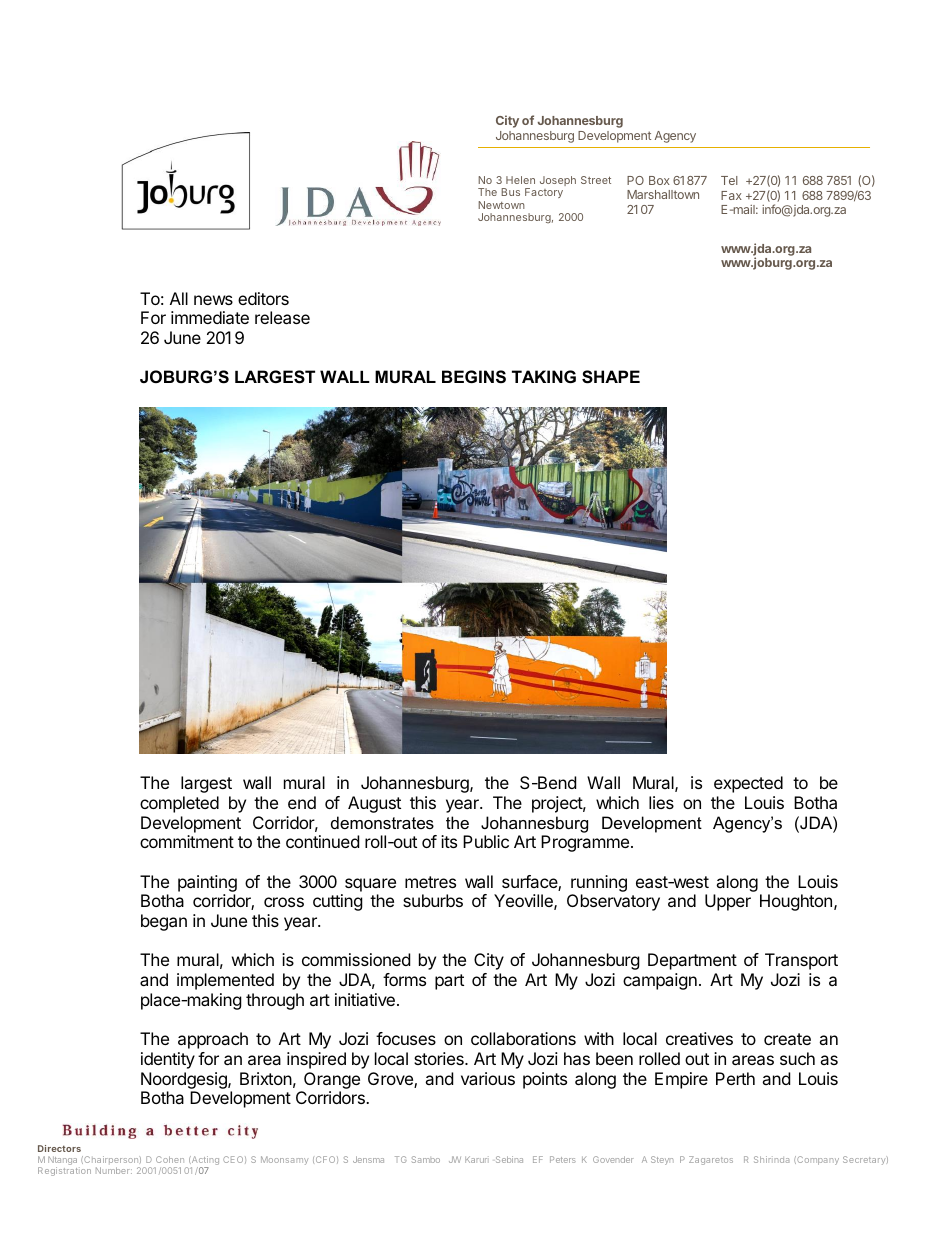 The height and width of the image is (1233, 952). What do you see at coordinates (660, 981) in the image?
I see `campaign` at bounding box center [660, 981].
